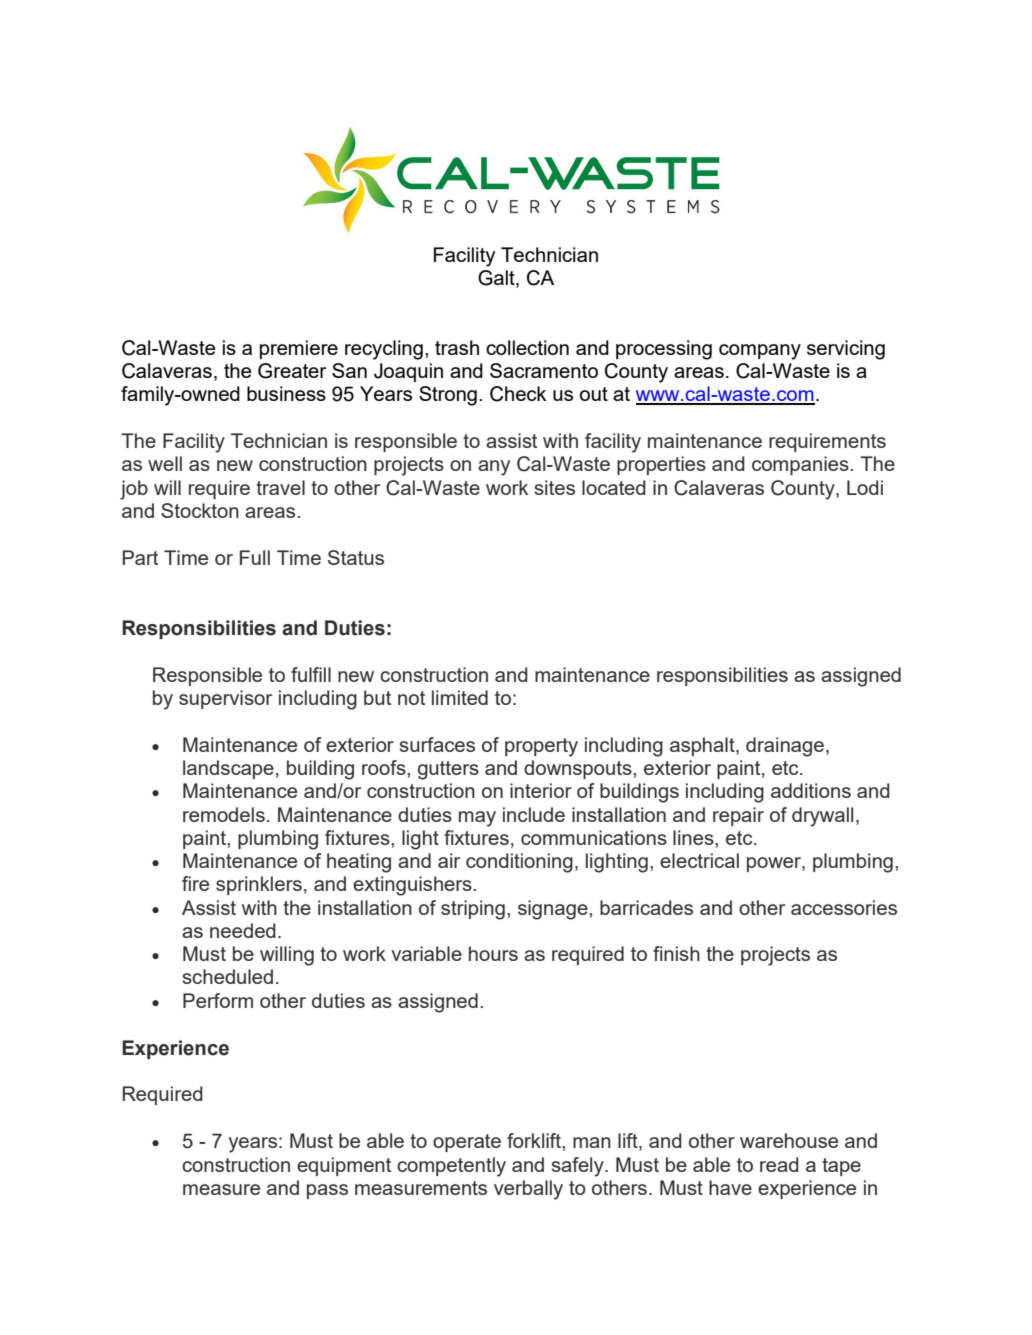 Image resolution: width=1032 pixels, height=1335 pixels. I want to click on pass, so click(327, 1191).
